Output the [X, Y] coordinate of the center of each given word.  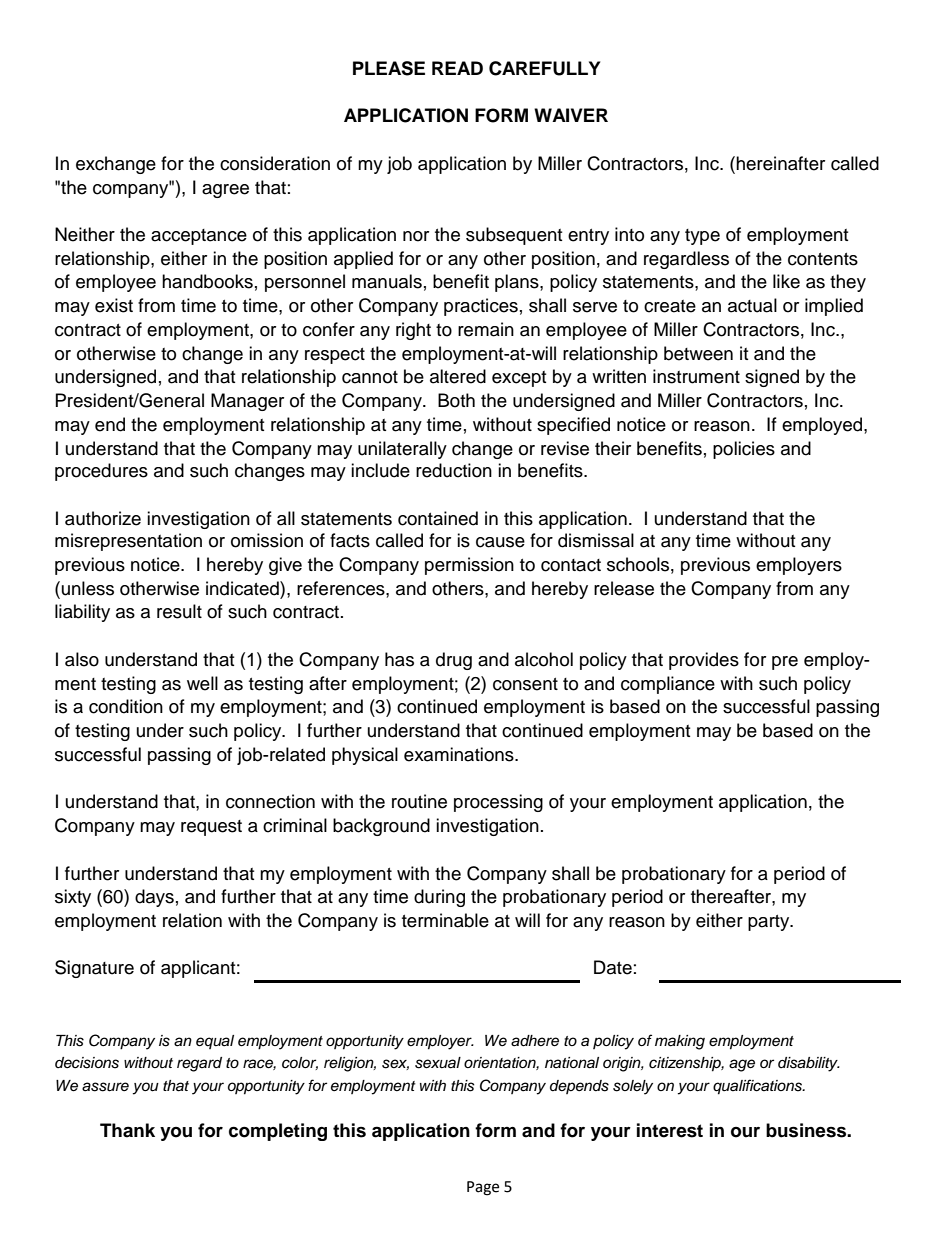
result [179, 611]
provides [704, 661]
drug [454, 661]
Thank [127, 1130]
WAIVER [571, 115]
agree [225, 191]
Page [483, 1188]
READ [457, 68]
